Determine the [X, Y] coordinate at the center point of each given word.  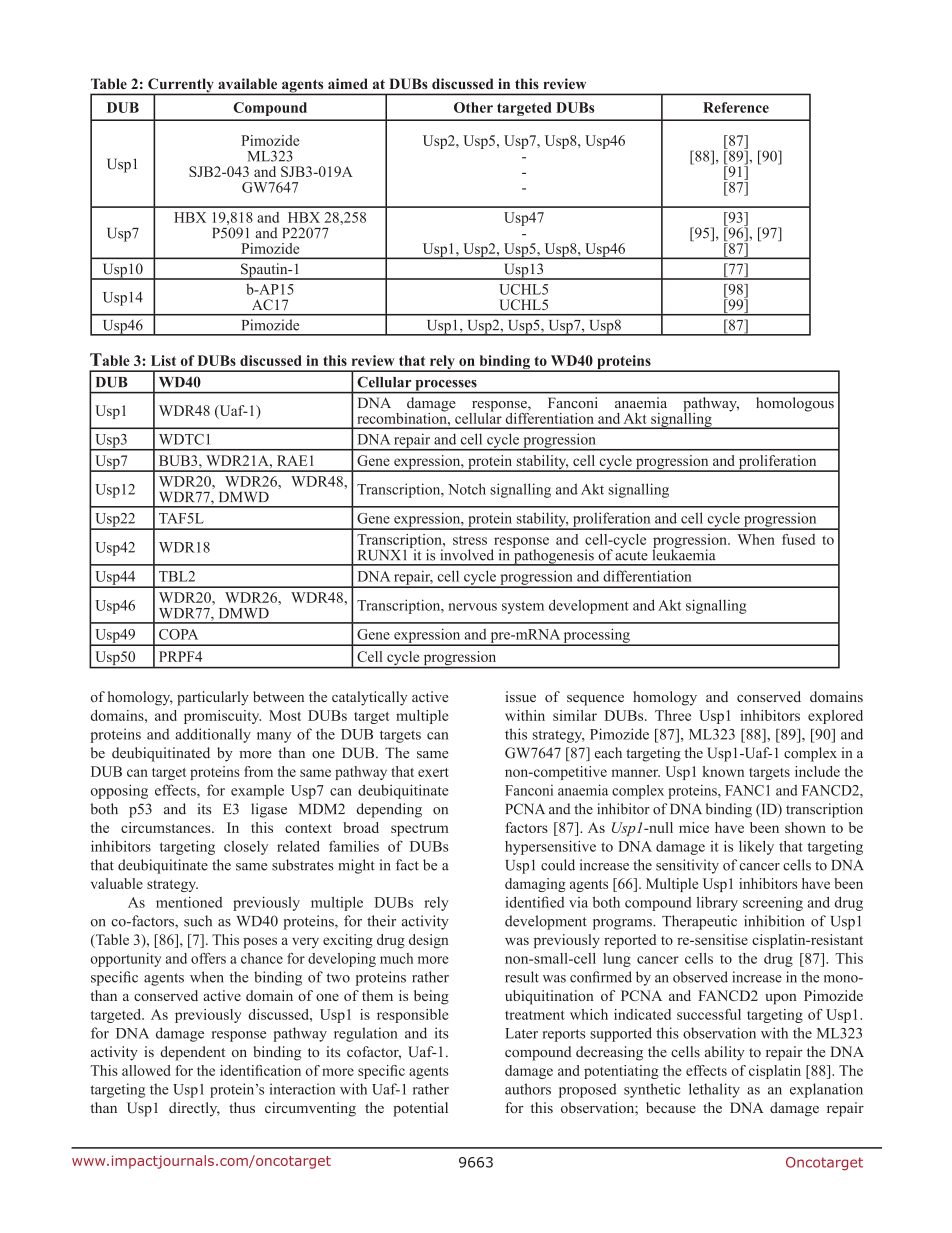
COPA [178, 634]
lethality [714, 1090]
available [247, 83]
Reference [736, 107]
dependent [192, 1053]
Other [473, 107]
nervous [472, 607]
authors [528, 1089]
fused [798, 539]
